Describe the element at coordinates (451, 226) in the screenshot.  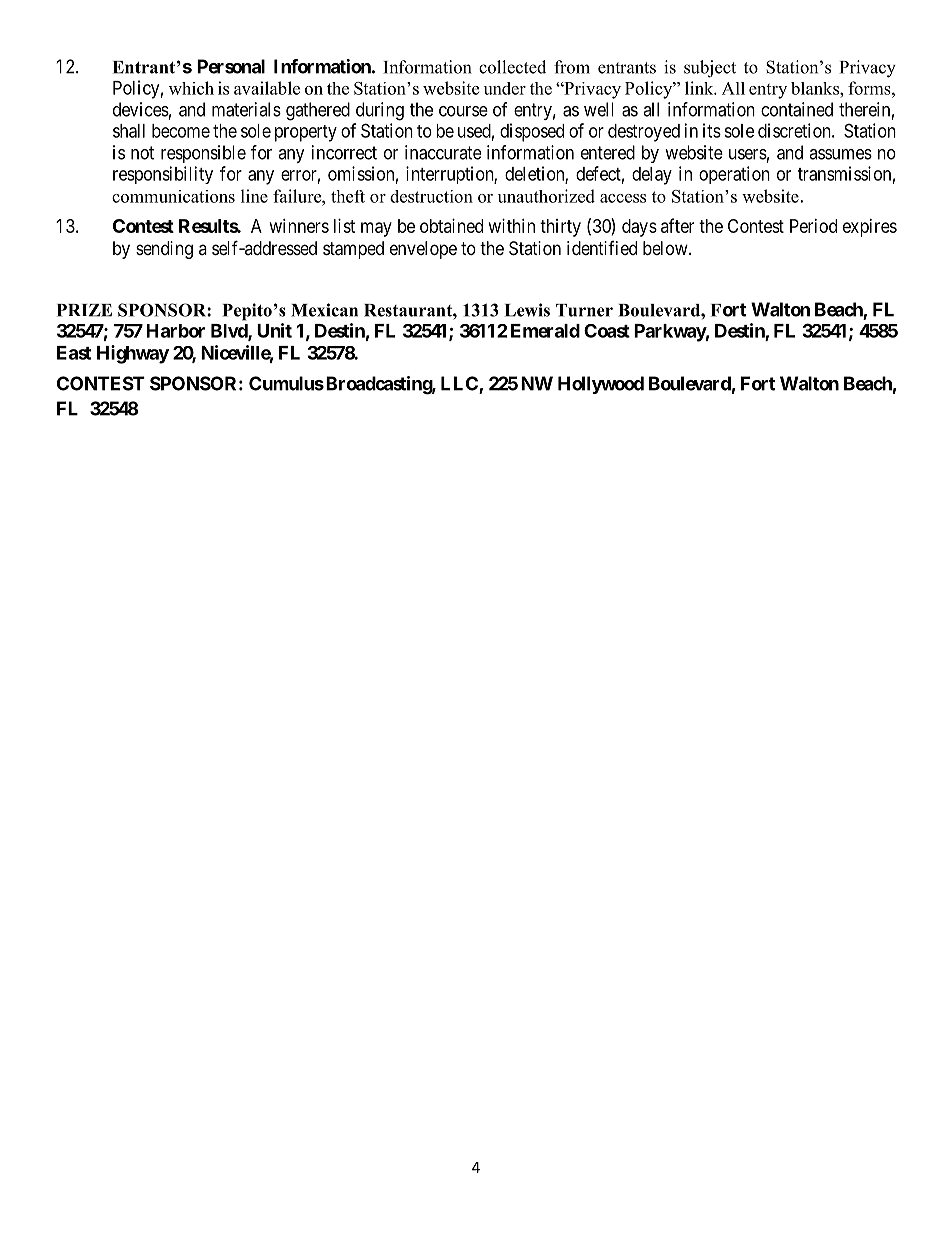
I see `obtained` at that location.
